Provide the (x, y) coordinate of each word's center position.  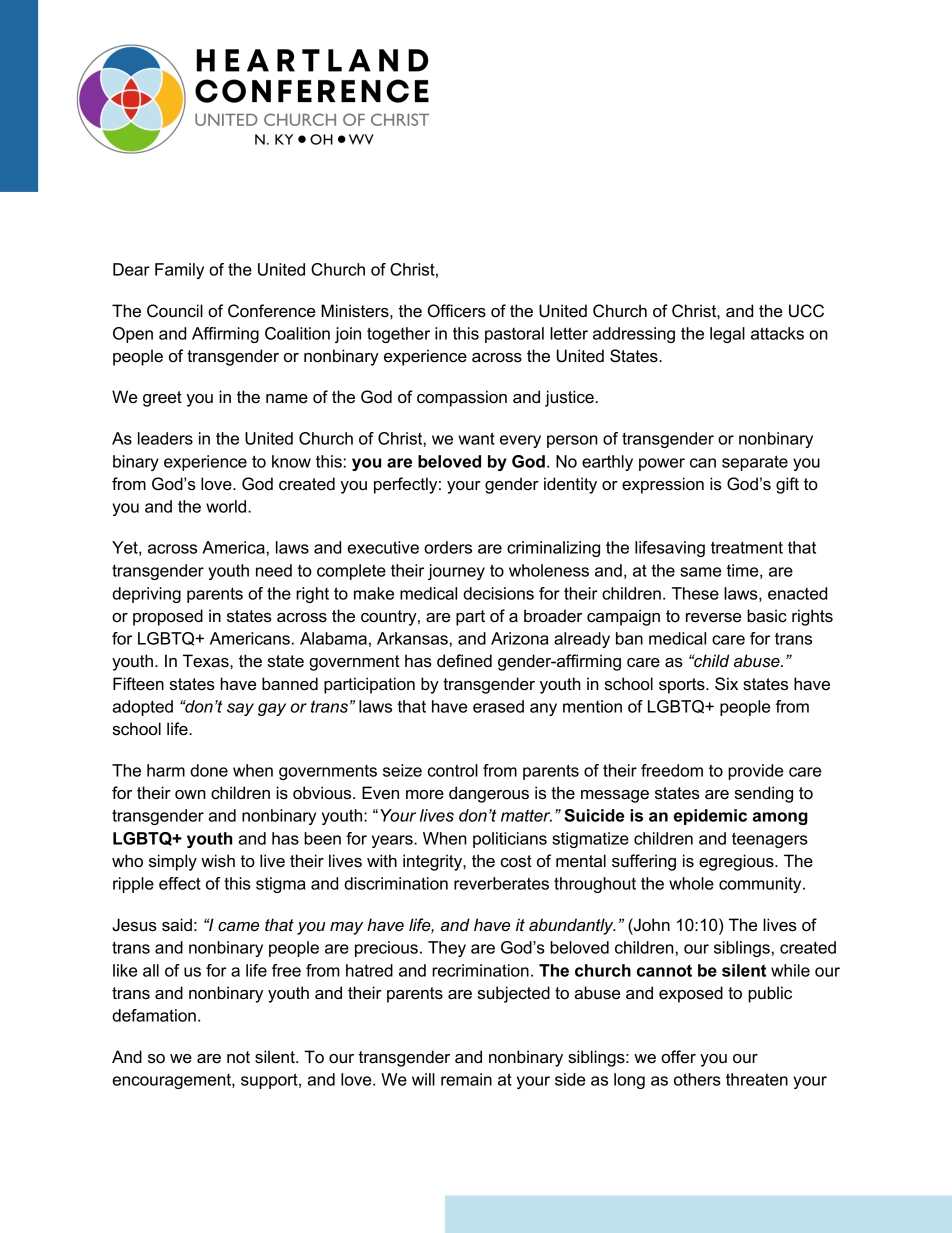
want (476, 438)
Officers (457, 311)
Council (175, 311)
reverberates (501, 883)
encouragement (172, 1081)
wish (218, 861)
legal (727, 335)
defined (464, 661)
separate (755, 463)
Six (726, 684)
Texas (207, 661)
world (227, 506)
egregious (737, 862)
